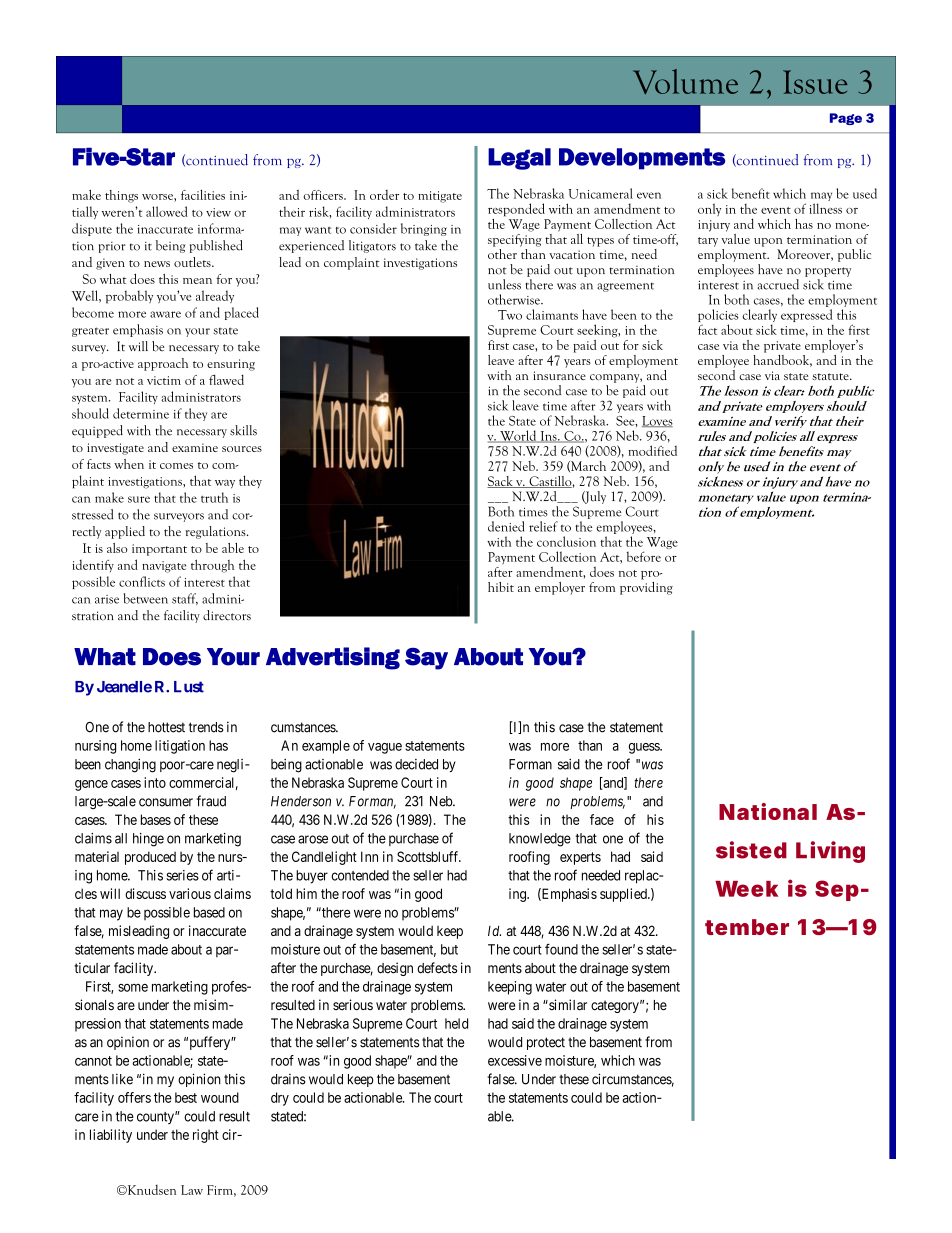  I want to click on Two, so click(510, 315).
